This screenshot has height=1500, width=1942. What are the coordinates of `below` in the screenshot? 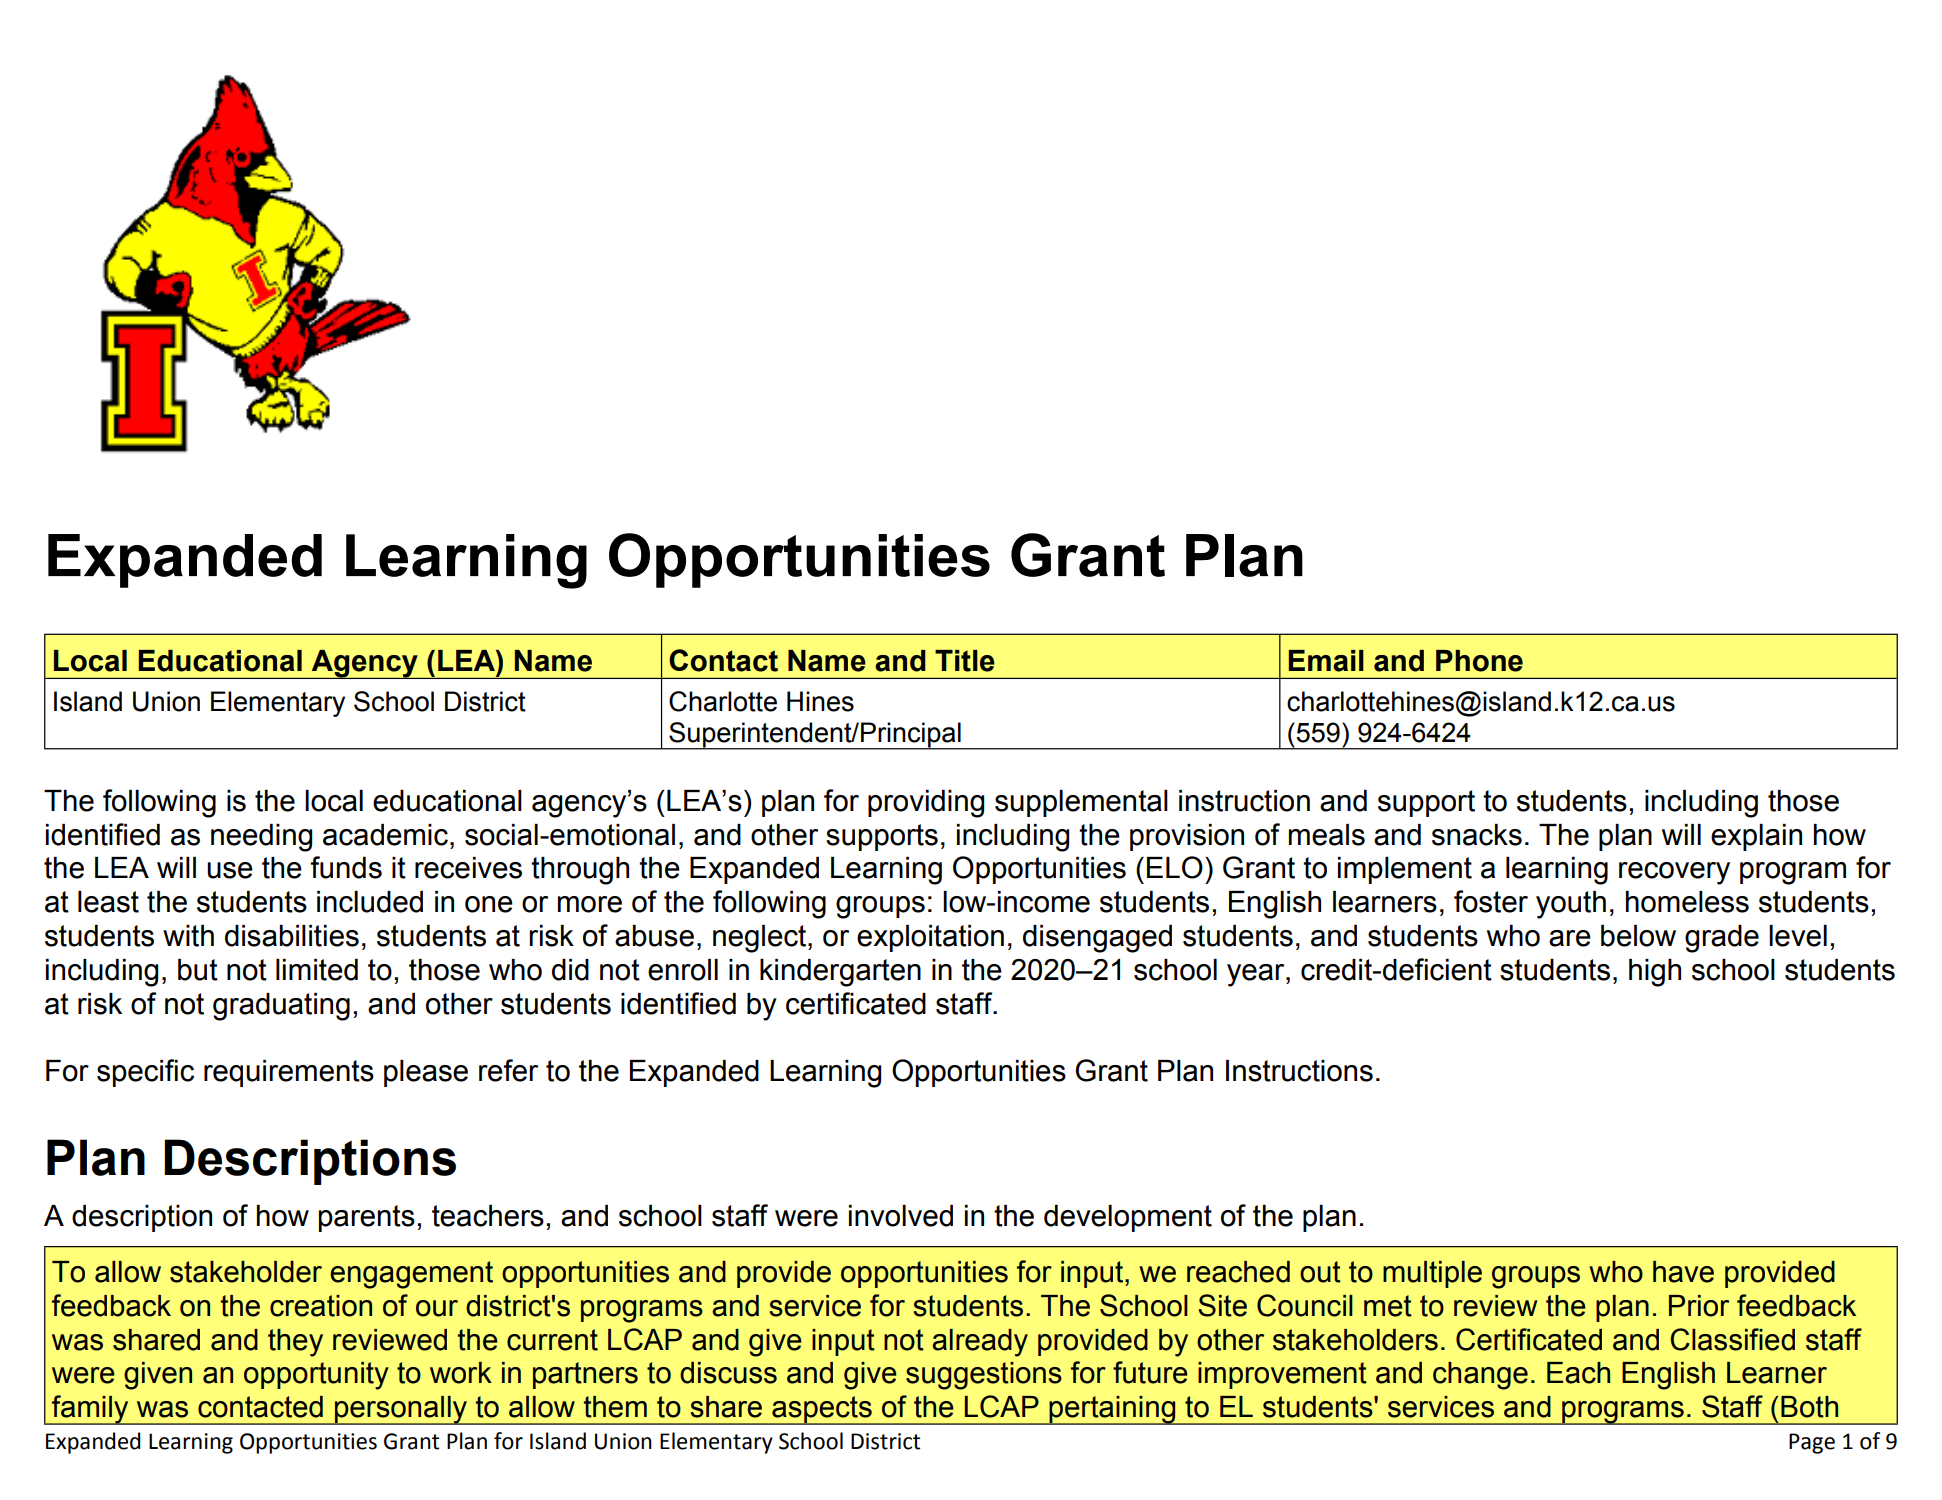 It's located at (1638, 936).
